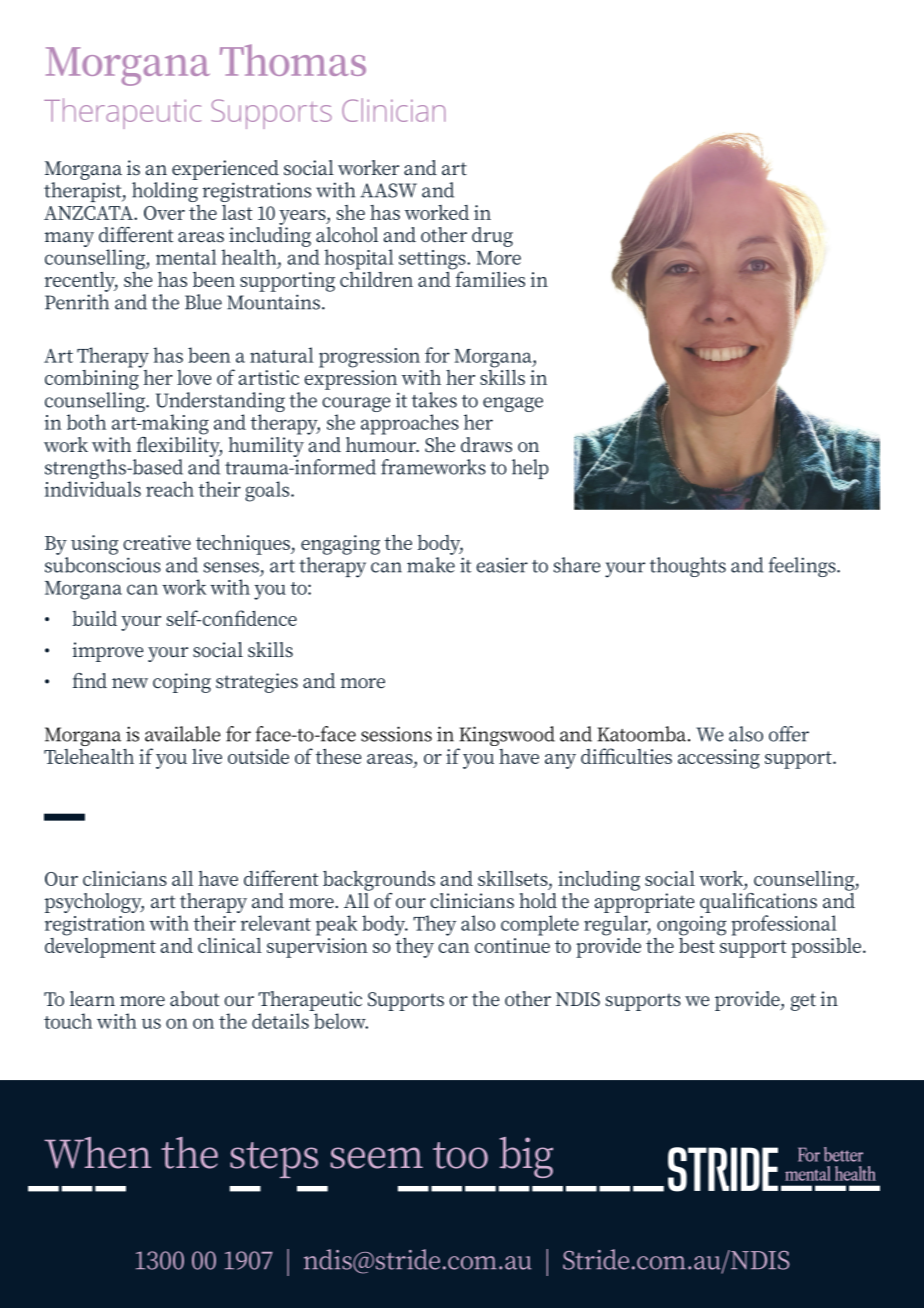  I want to click on thoughts, so click(688, 567).
